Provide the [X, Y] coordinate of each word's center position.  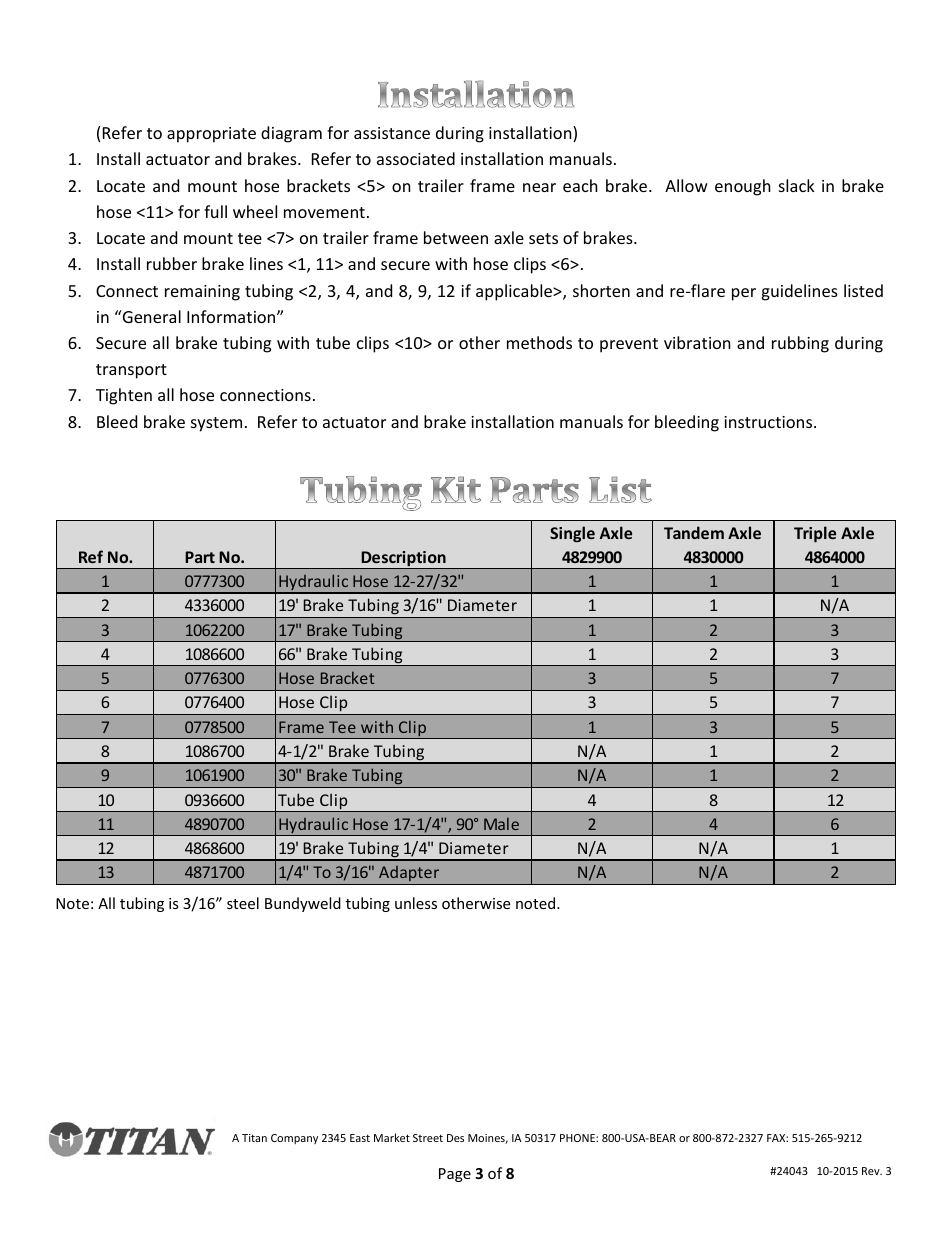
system [216, 424]
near [539, 187]
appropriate [211, 135]
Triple [815, 534]
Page [455, 1175]
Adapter [409, 875]
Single [572, 534]
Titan [254, 1138]
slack [797, 185]
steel [243, 903]
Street [428, 1138]
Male [501, 823]
